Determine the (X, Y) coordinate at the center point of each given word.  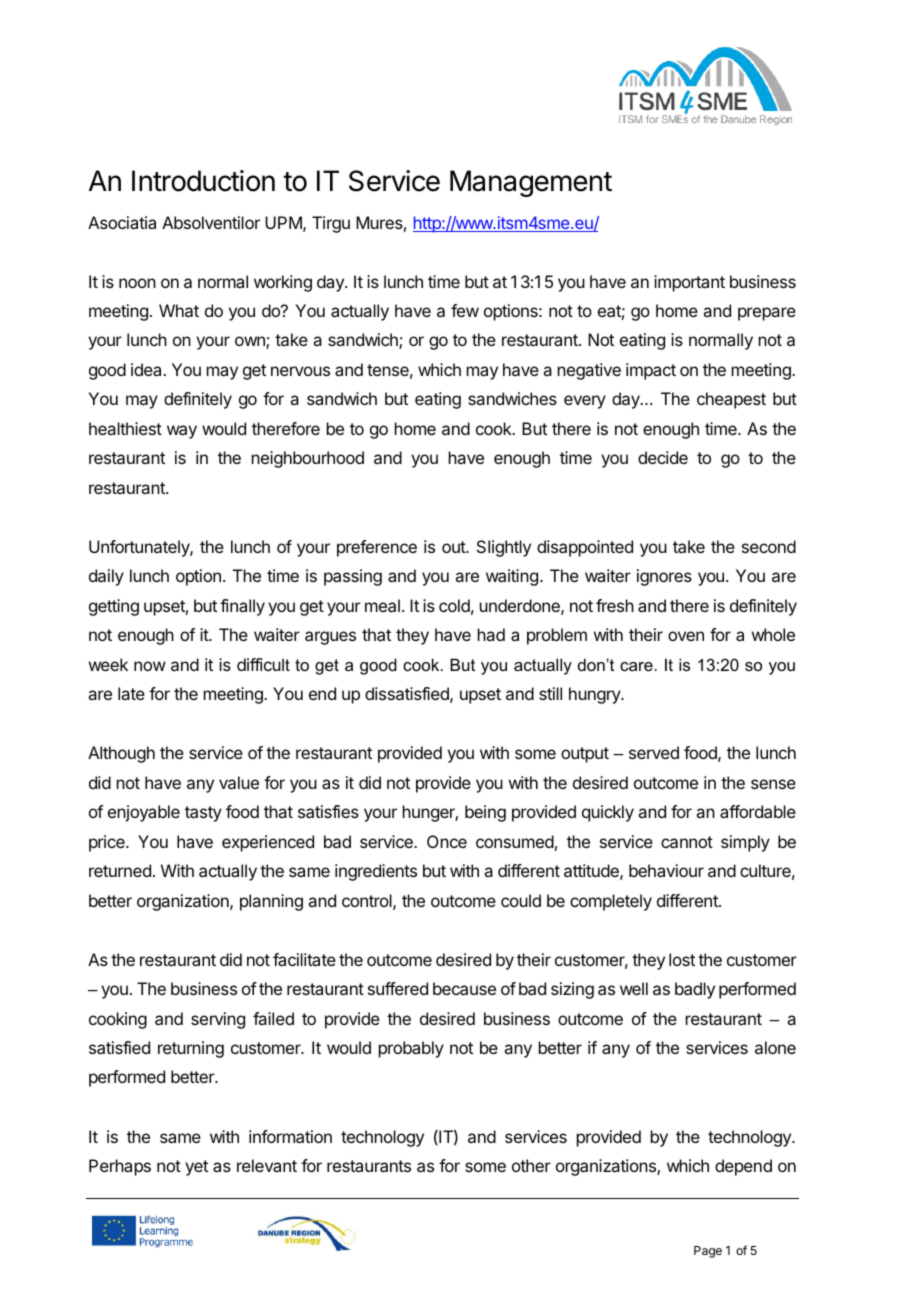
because (464, 988)
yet (196, 1168)
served (654, 752)
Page (708, 1252)
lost (682, 959)
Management (531, 183)
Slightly (504, 548)
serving (218, 1020)
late (131, 693)
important (689, 283)
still (550, 693)
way (182, 432)
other (531, 1165)
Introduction (203, 181)
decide (663, 457)
